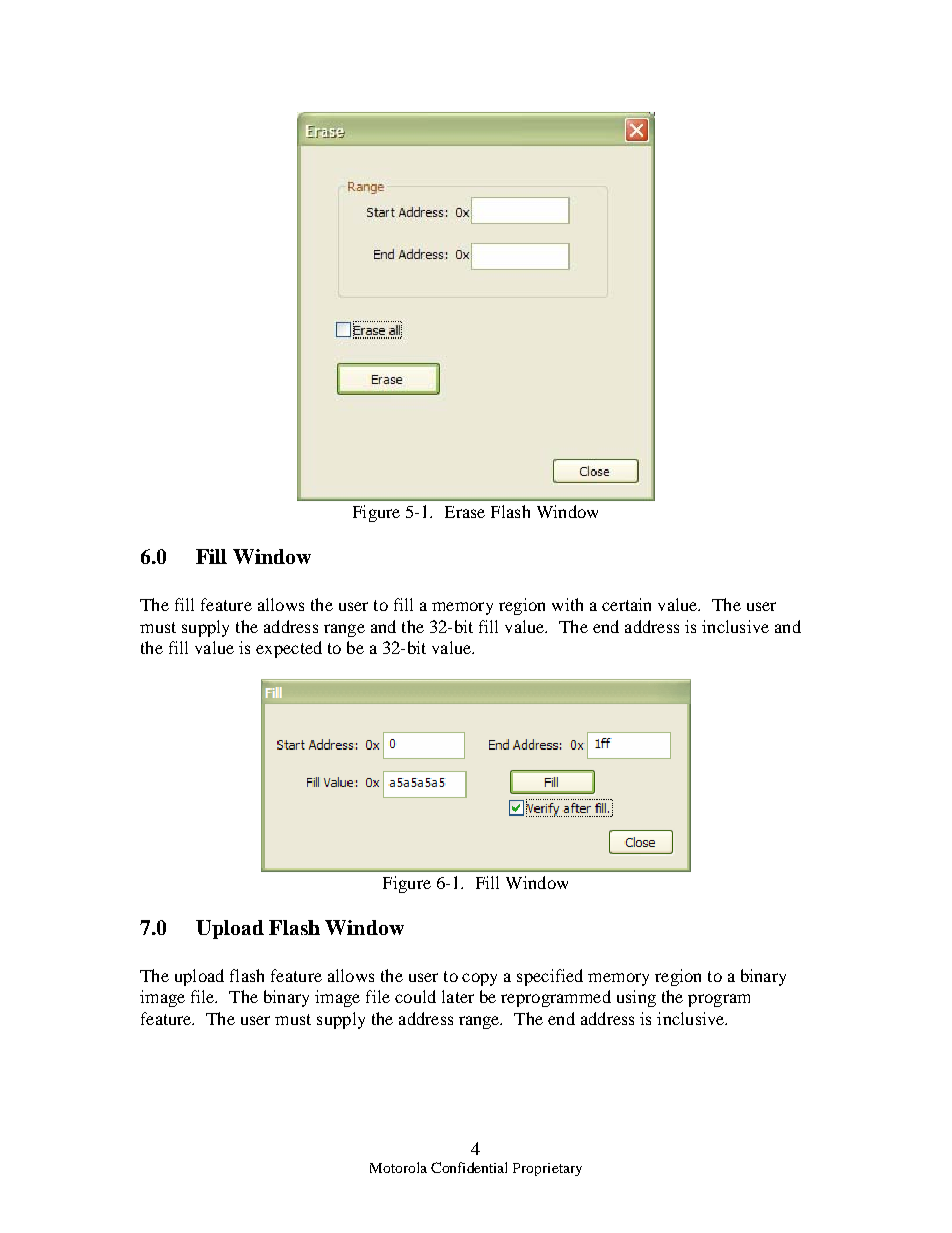  I want to click on Erase, so click(465, 512).
